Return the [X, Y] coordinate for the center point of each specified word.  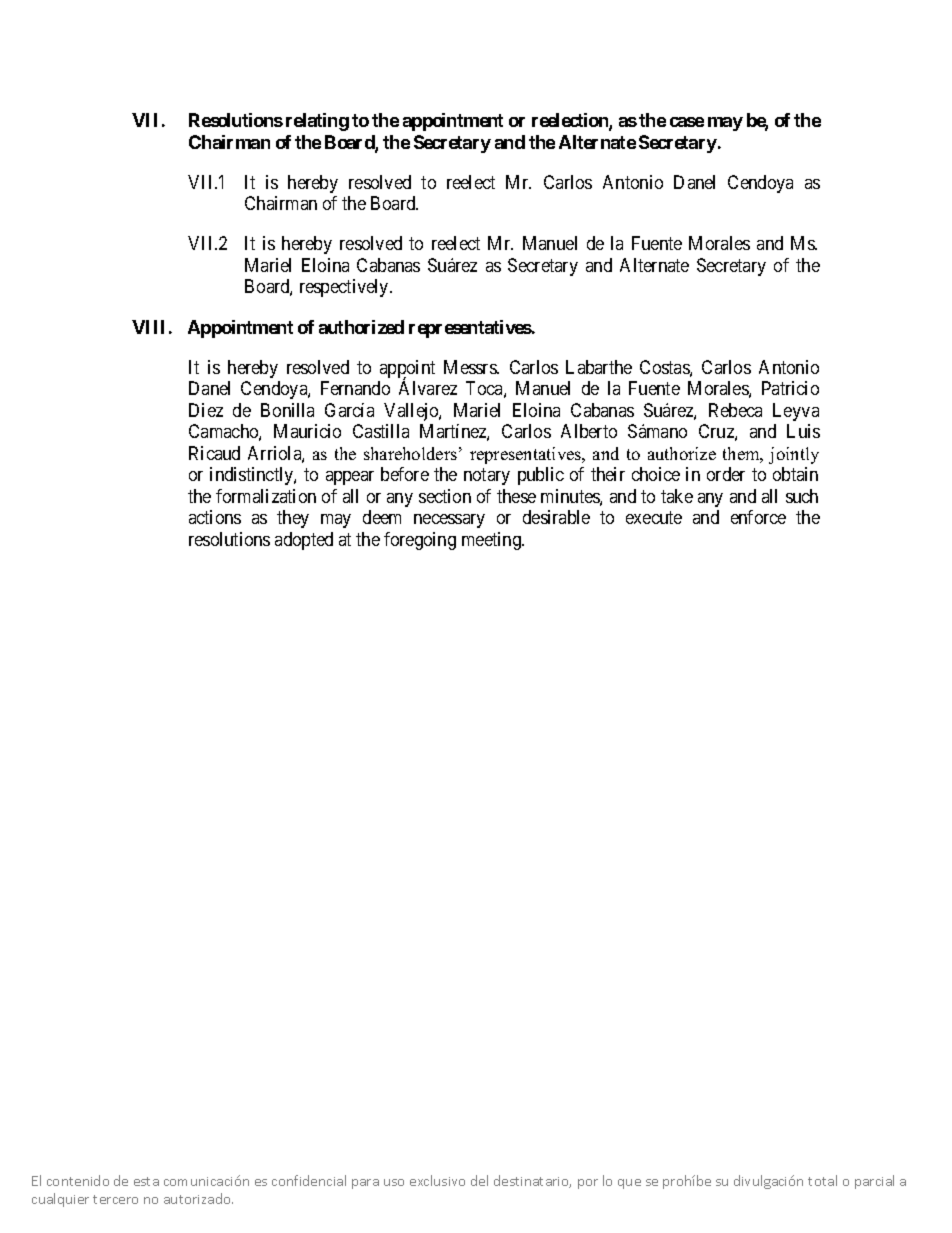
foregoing [420, 541]
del [479, 1180]
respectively [345, 288]
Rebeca [735, 410]
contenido [78, 1180]
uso [394, 1182]
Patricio [790, 388]
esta [146, 1181]
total [822, 1180]
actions [215, 517]
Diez [206, 410]
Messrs [471, 367]
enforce [758, 517]
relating [317, 122]
